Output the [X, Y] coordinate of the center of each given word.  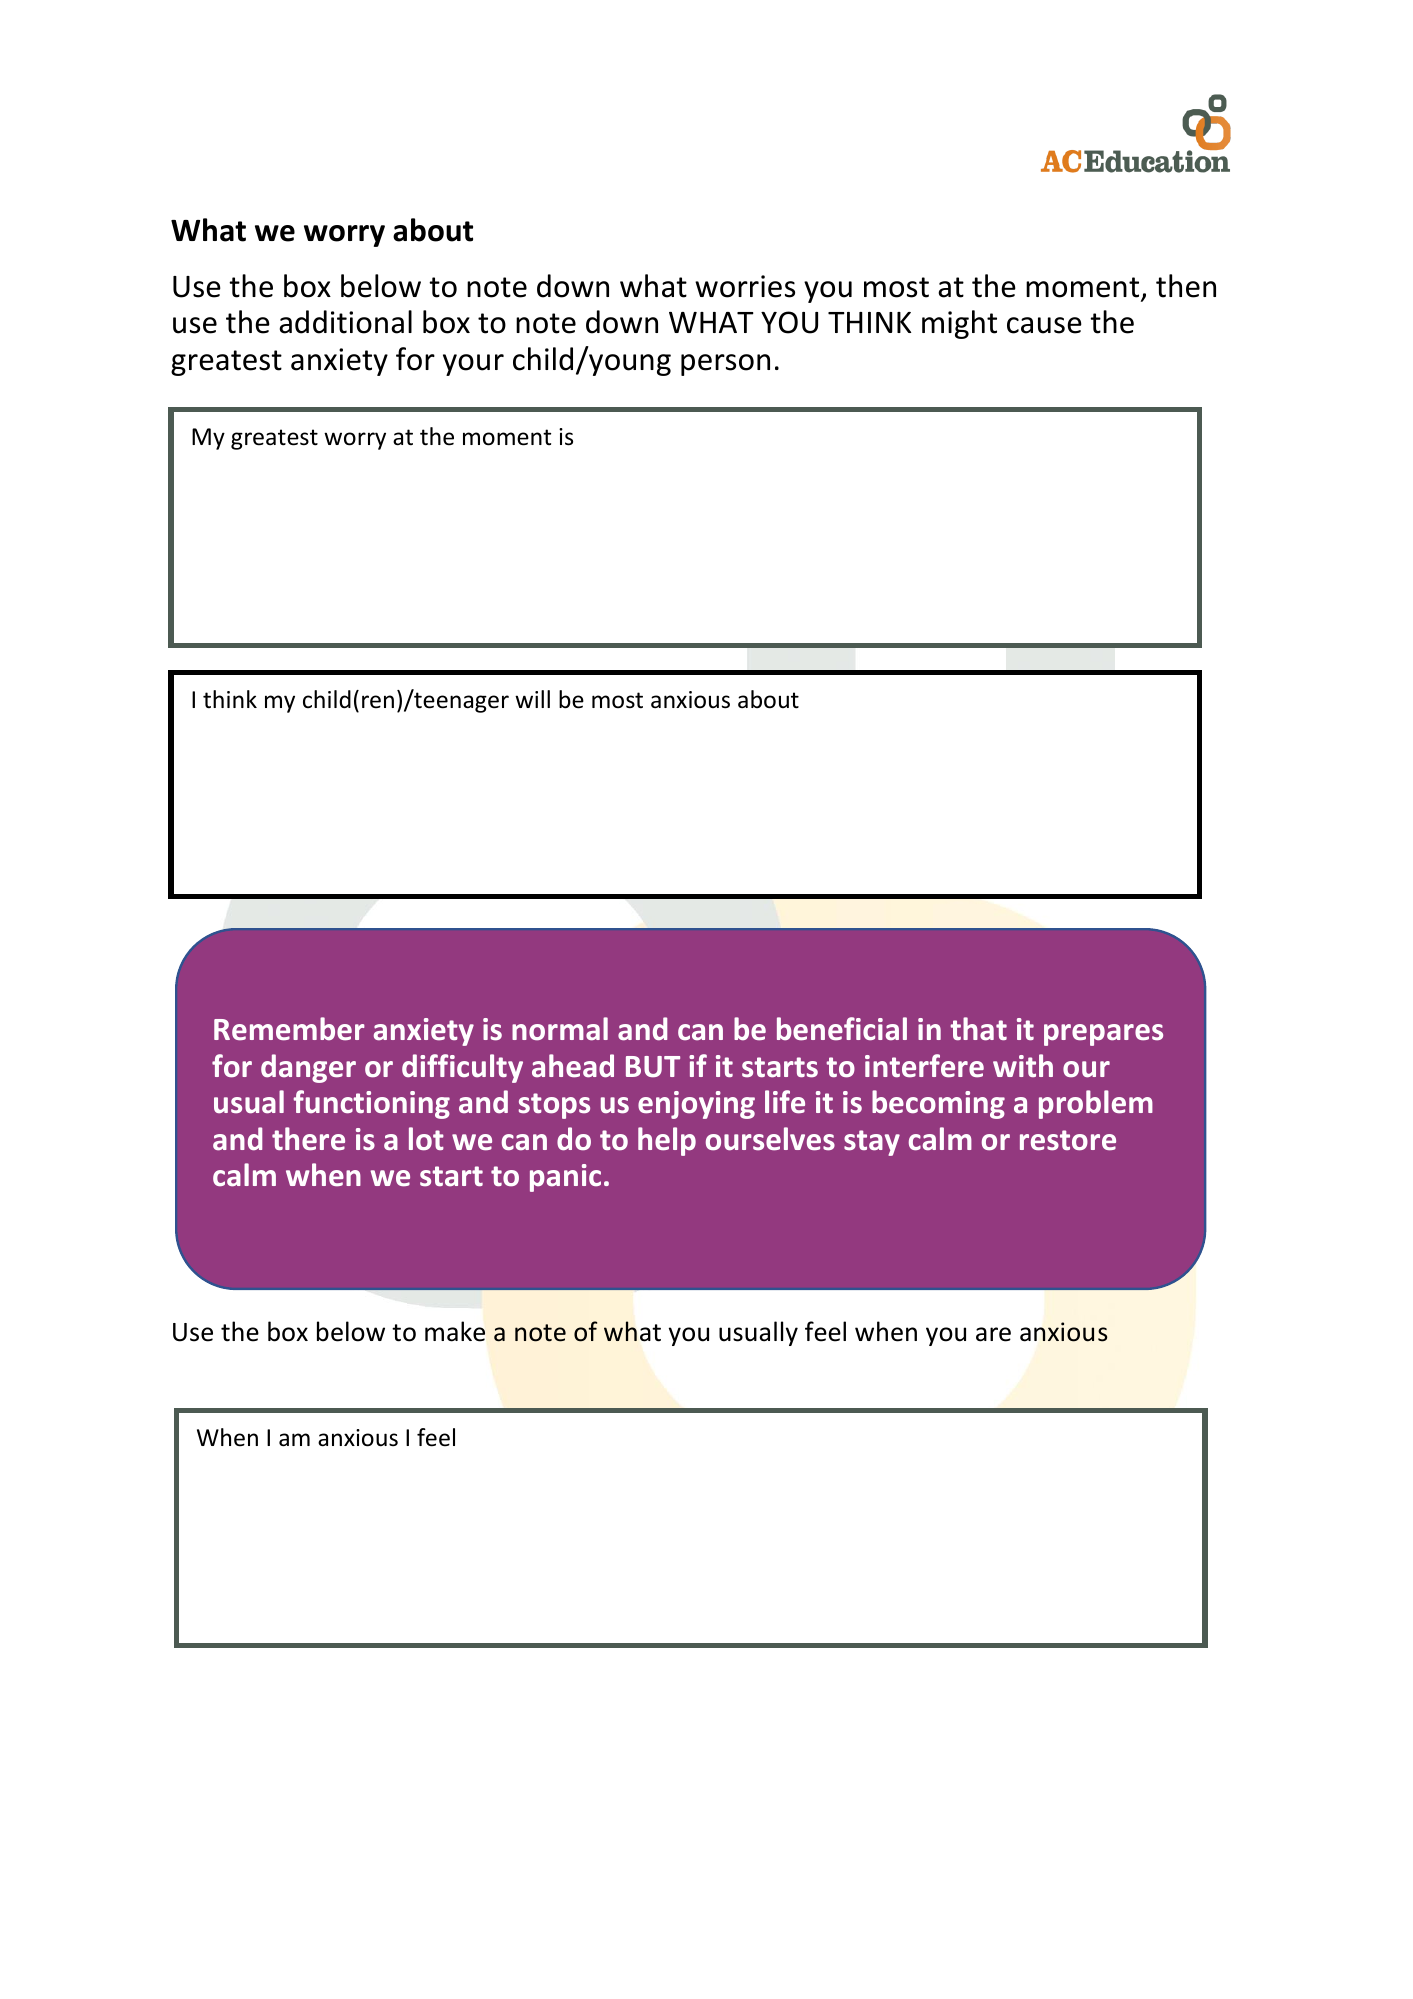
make [455, 1331]
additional [345, 322]
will [532, 699]
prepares [1103, 1035]
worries [745, 286]
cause [1044, 325]
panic [565, 1178]
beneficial [842, 1029]
